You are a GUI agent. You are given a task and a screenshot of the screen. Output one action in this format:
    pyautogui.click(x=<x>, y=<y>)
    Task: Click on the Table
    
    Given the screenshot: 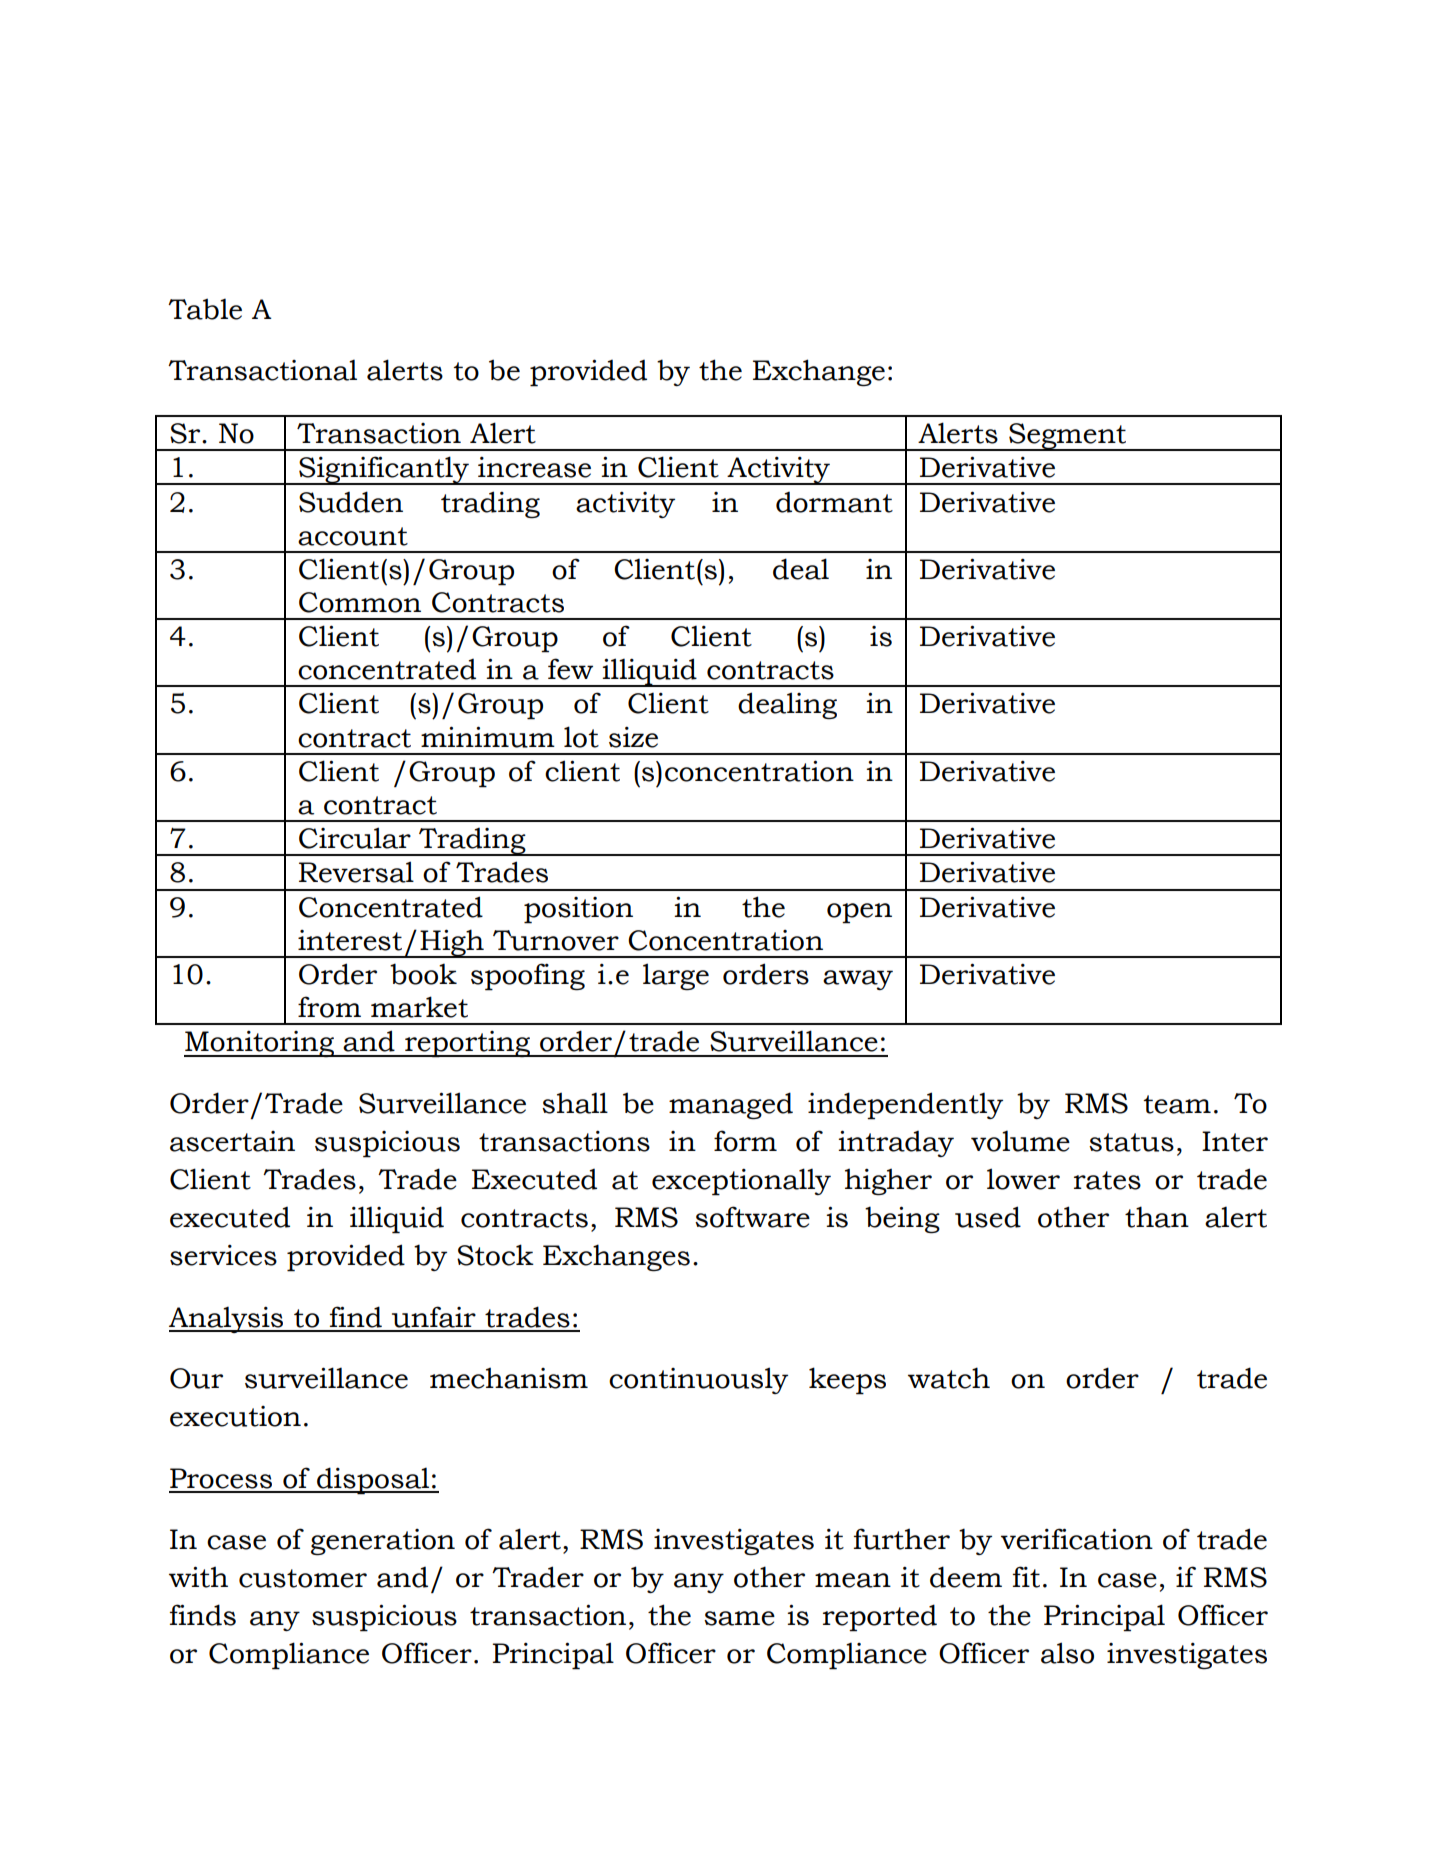 What is the action you would take?
    pyautogui.click(x=205, y=309)
